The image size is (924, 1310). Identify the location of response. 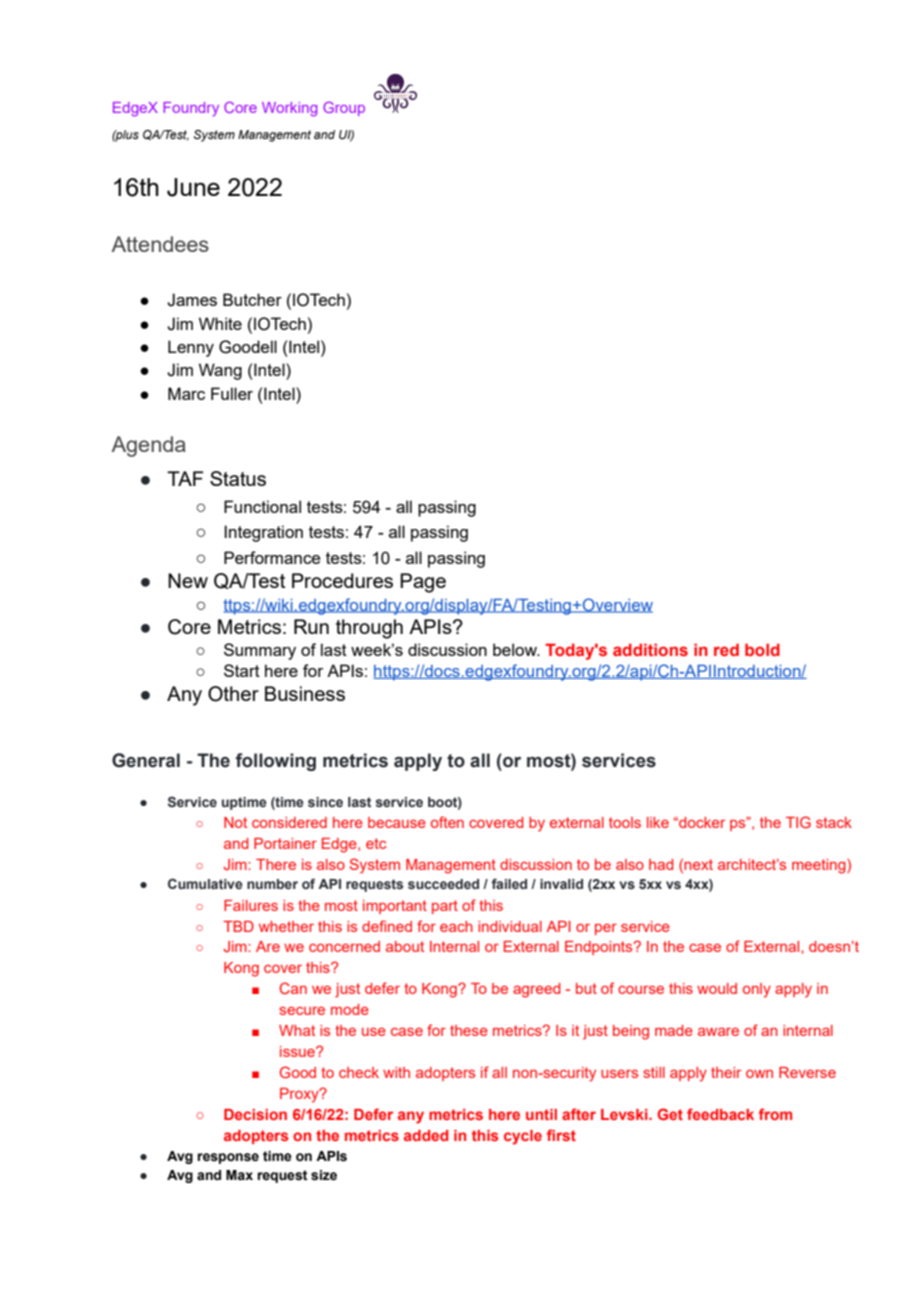
(228, 1158).
